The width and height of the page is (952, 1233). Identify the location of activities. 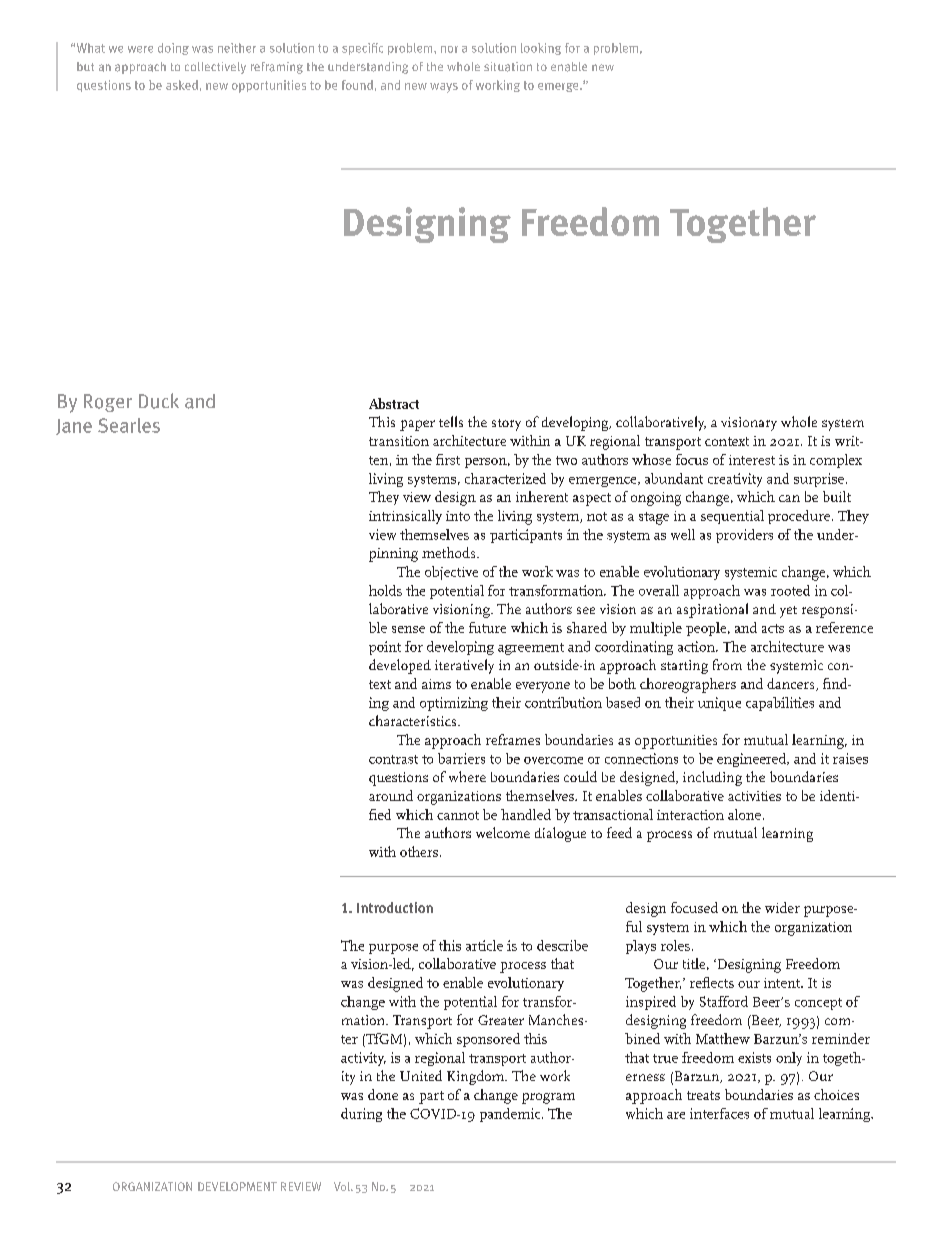
(754, 796).
